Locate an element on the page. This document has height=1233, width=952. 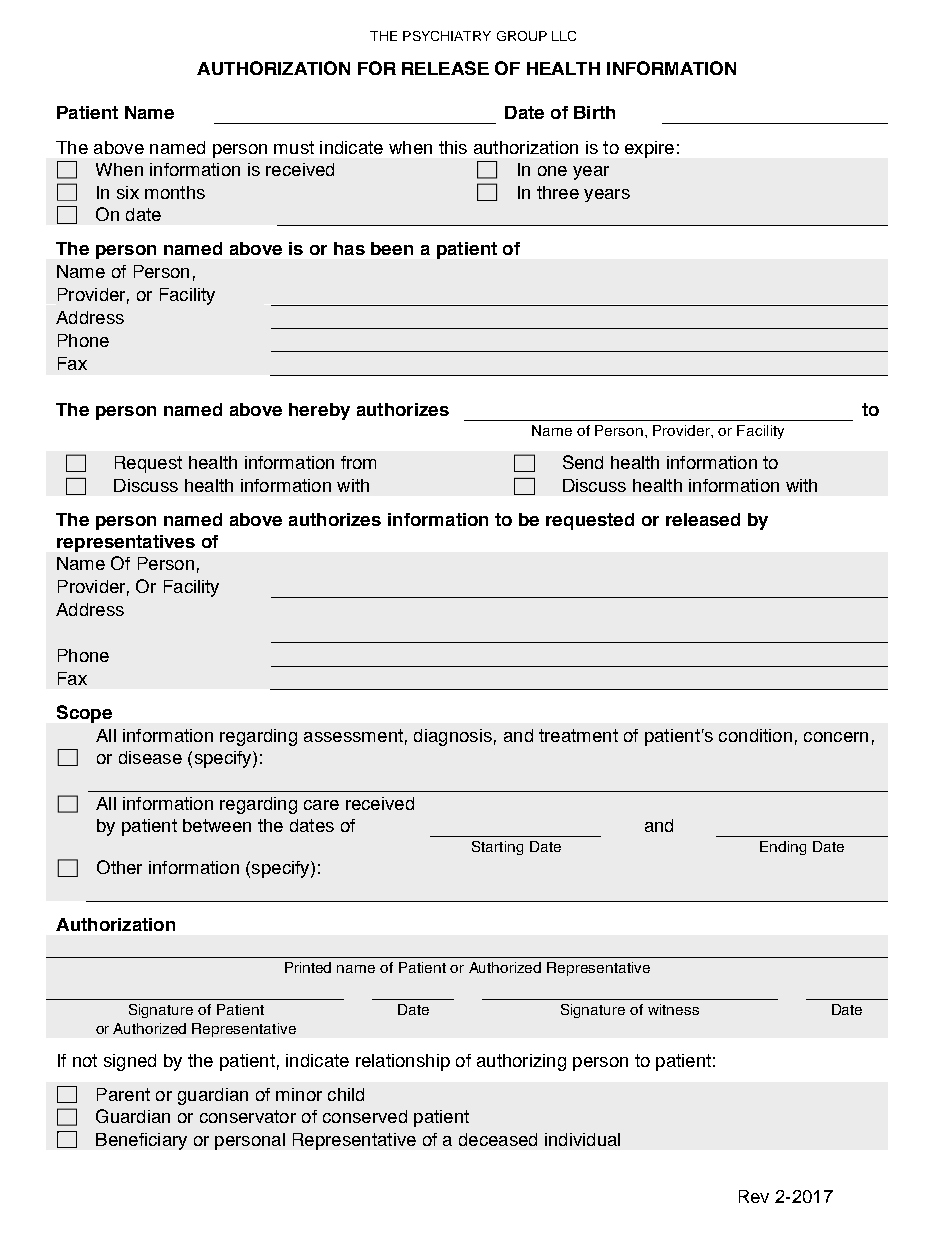
PSYCHIATRY is located at coordinates (447, 36).
